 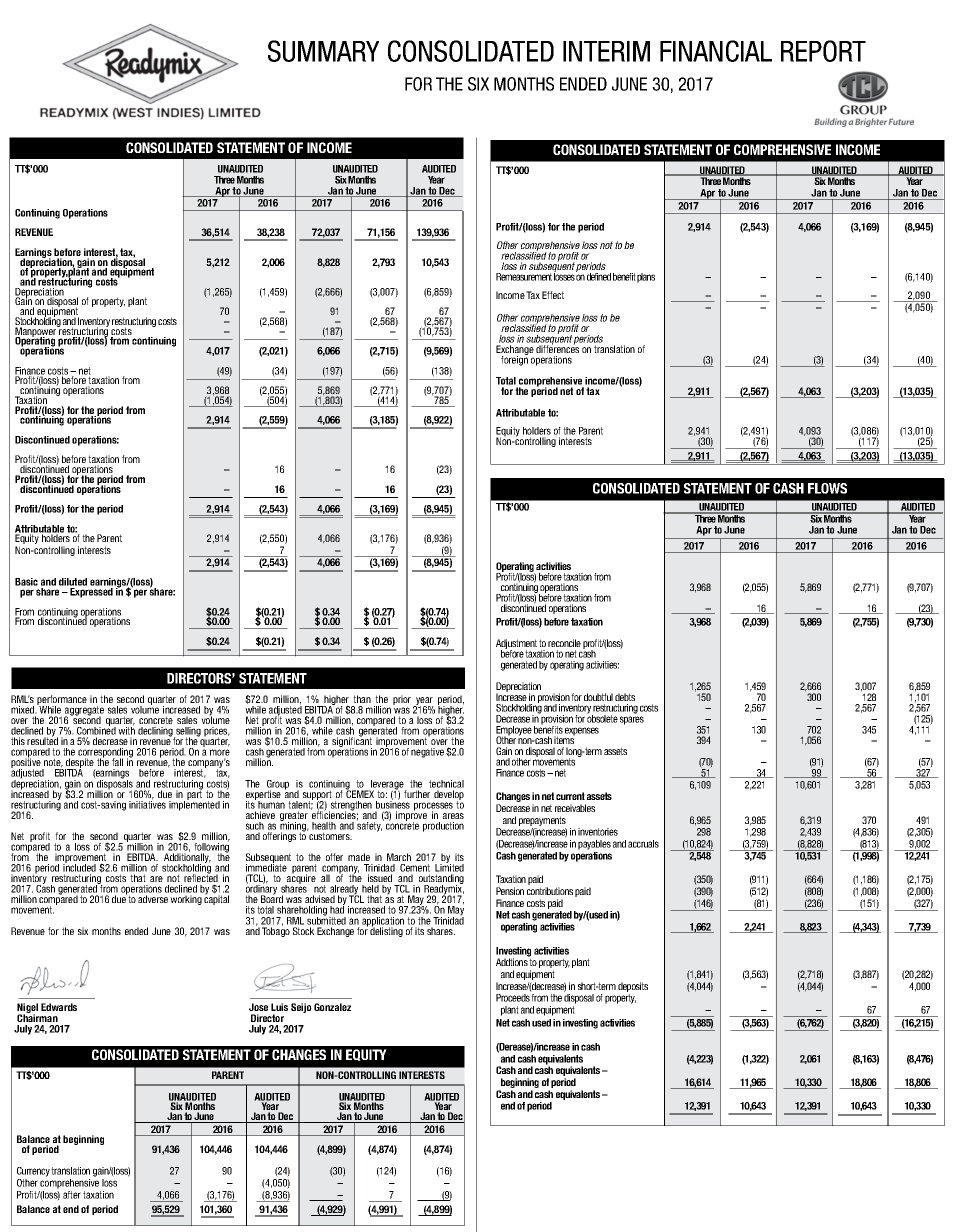 I want to click on INTERIM, so click(x=606, y=51).
